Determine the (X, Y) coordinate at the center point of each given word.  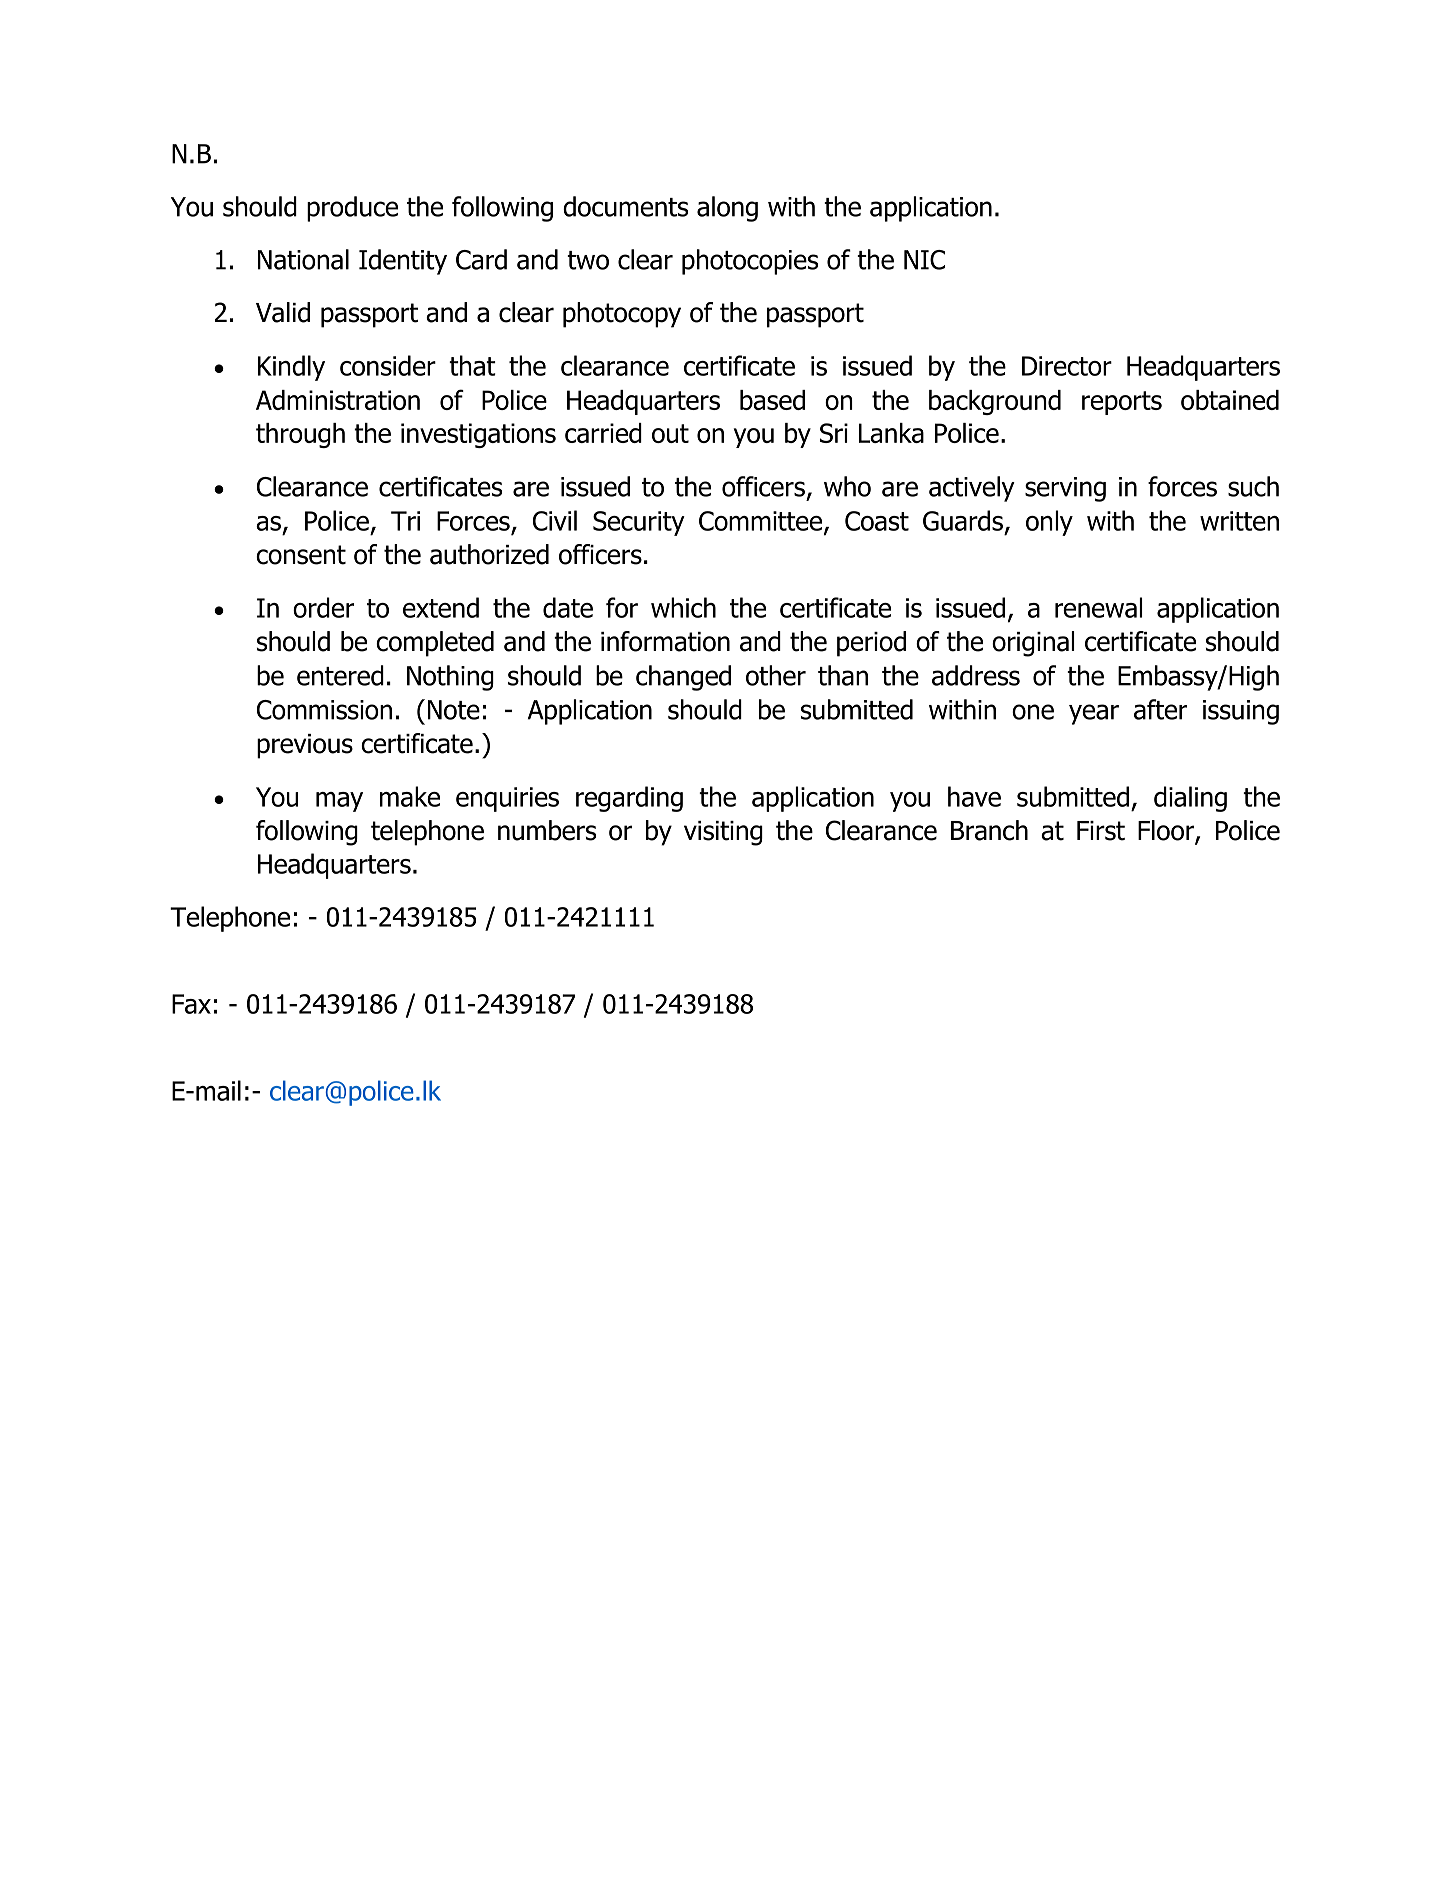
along (727, 209)
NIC (924, 260)
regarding (629, 799)
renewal (1098, 607)
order (323, 607)
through (300, 435)
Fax (191, 1004)
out (670, 433)
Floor (1167, 831)
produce (352, 209)
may (339, 802)
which (683, 607)
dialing (1190, 799)
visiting (723, 833)
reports (1122, 403)
